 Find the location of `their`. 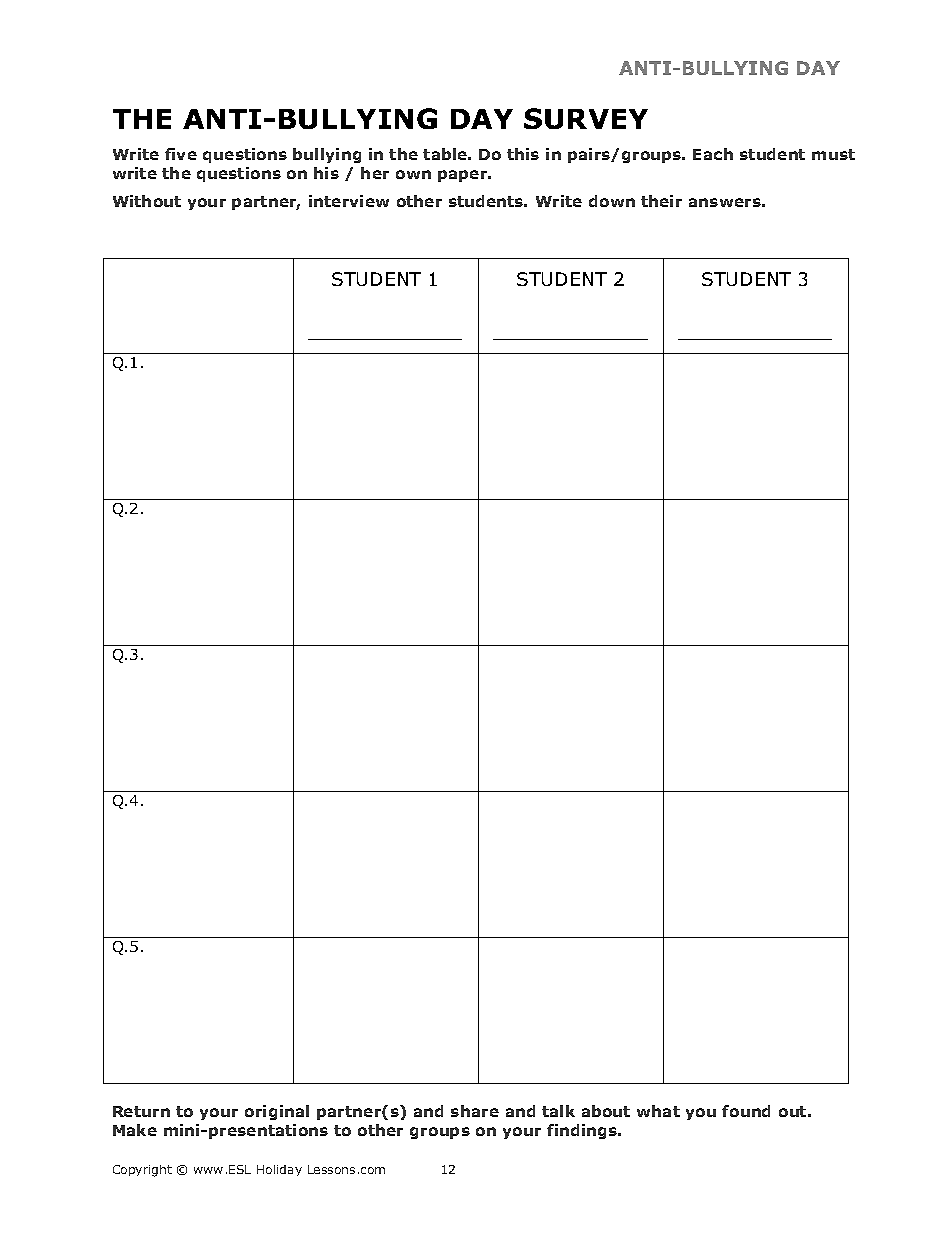

their is located at coordinates (661, 201).
